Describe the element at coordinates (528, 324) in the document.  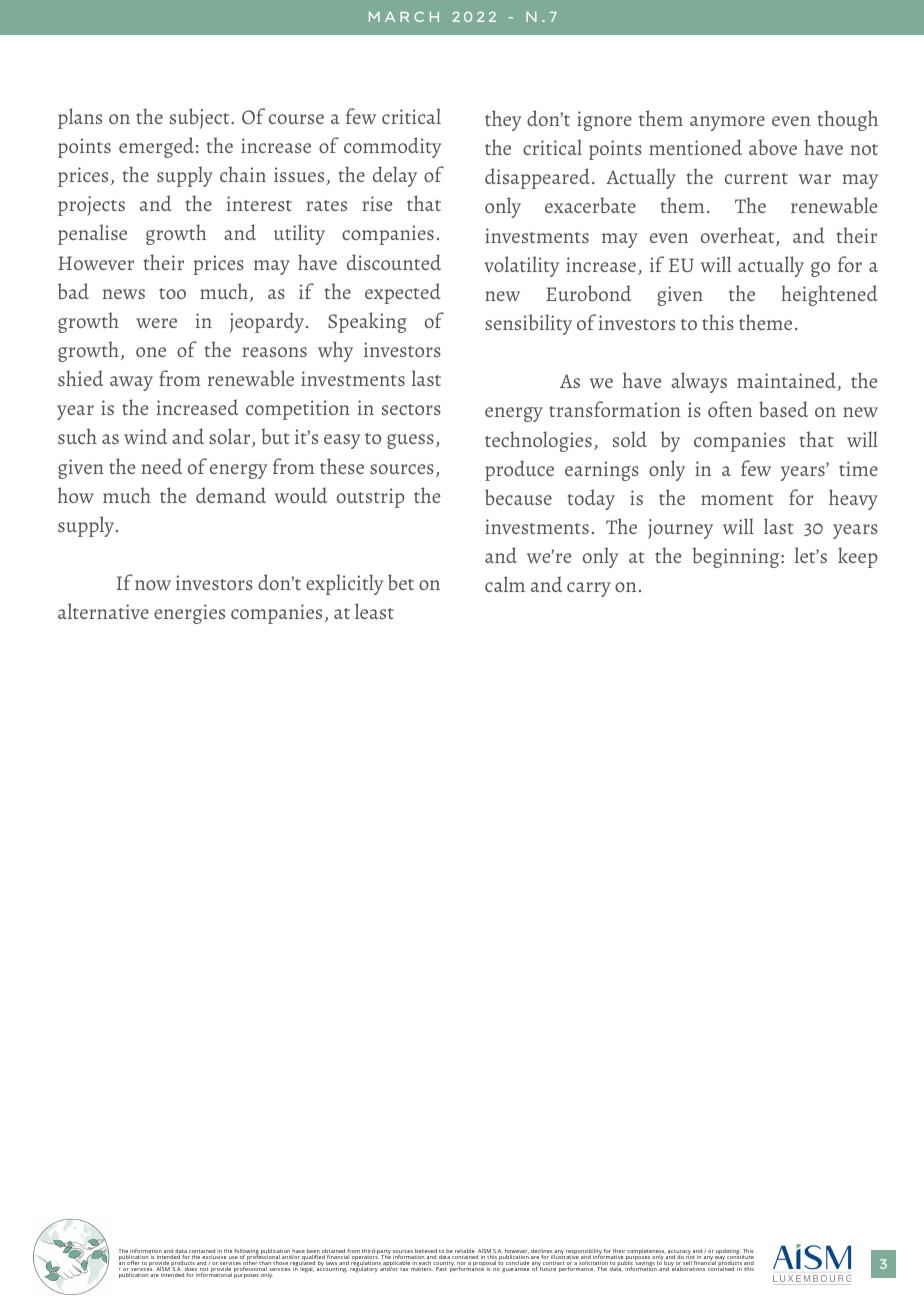
I see `sensibility` at that location.
